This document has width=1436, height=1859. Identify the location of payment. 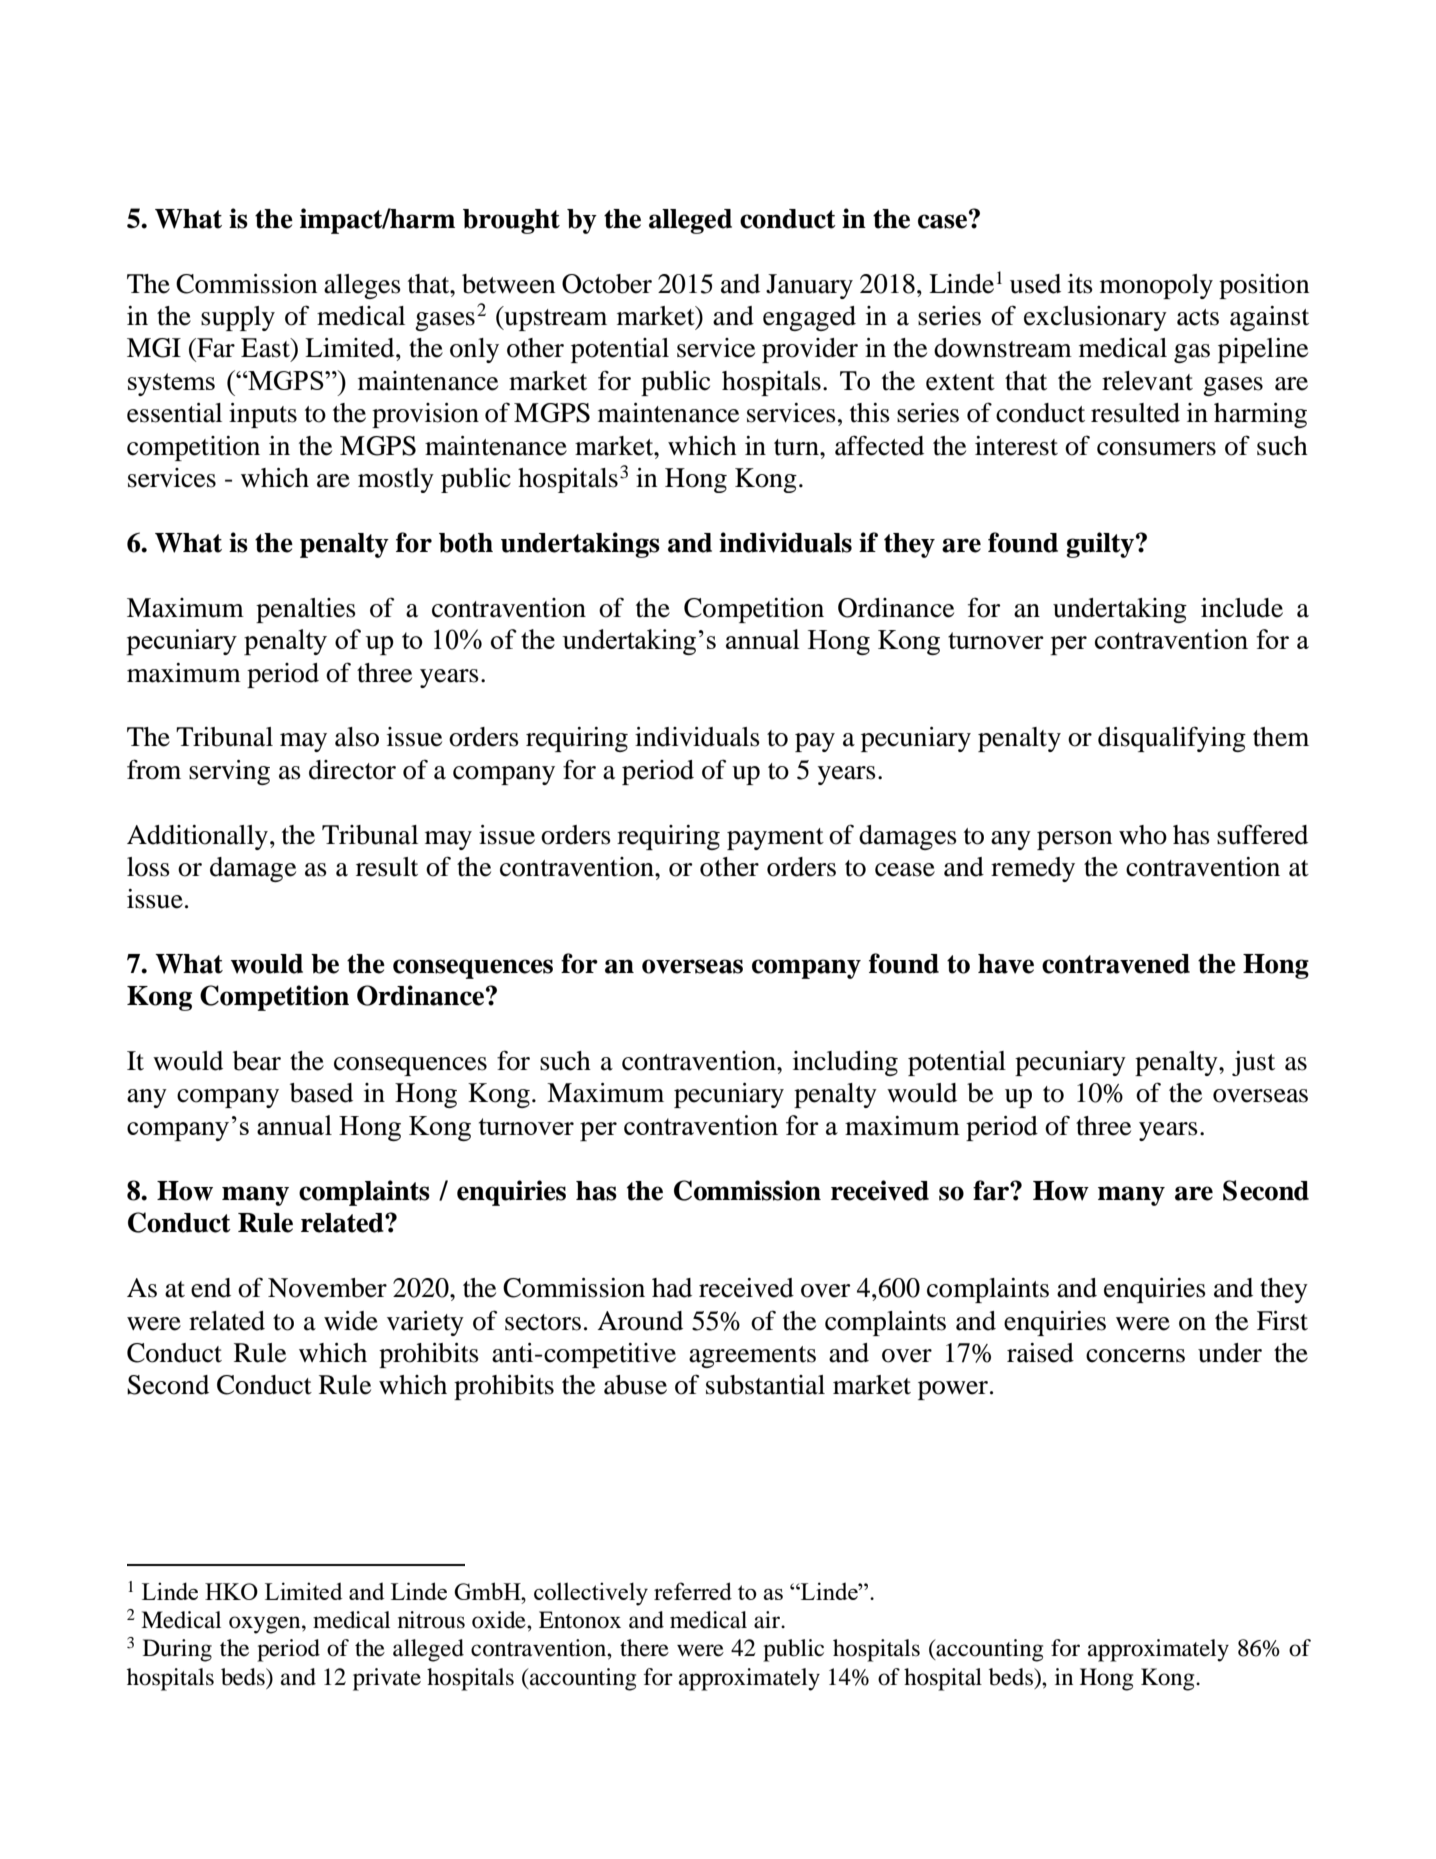
(775, 839).
